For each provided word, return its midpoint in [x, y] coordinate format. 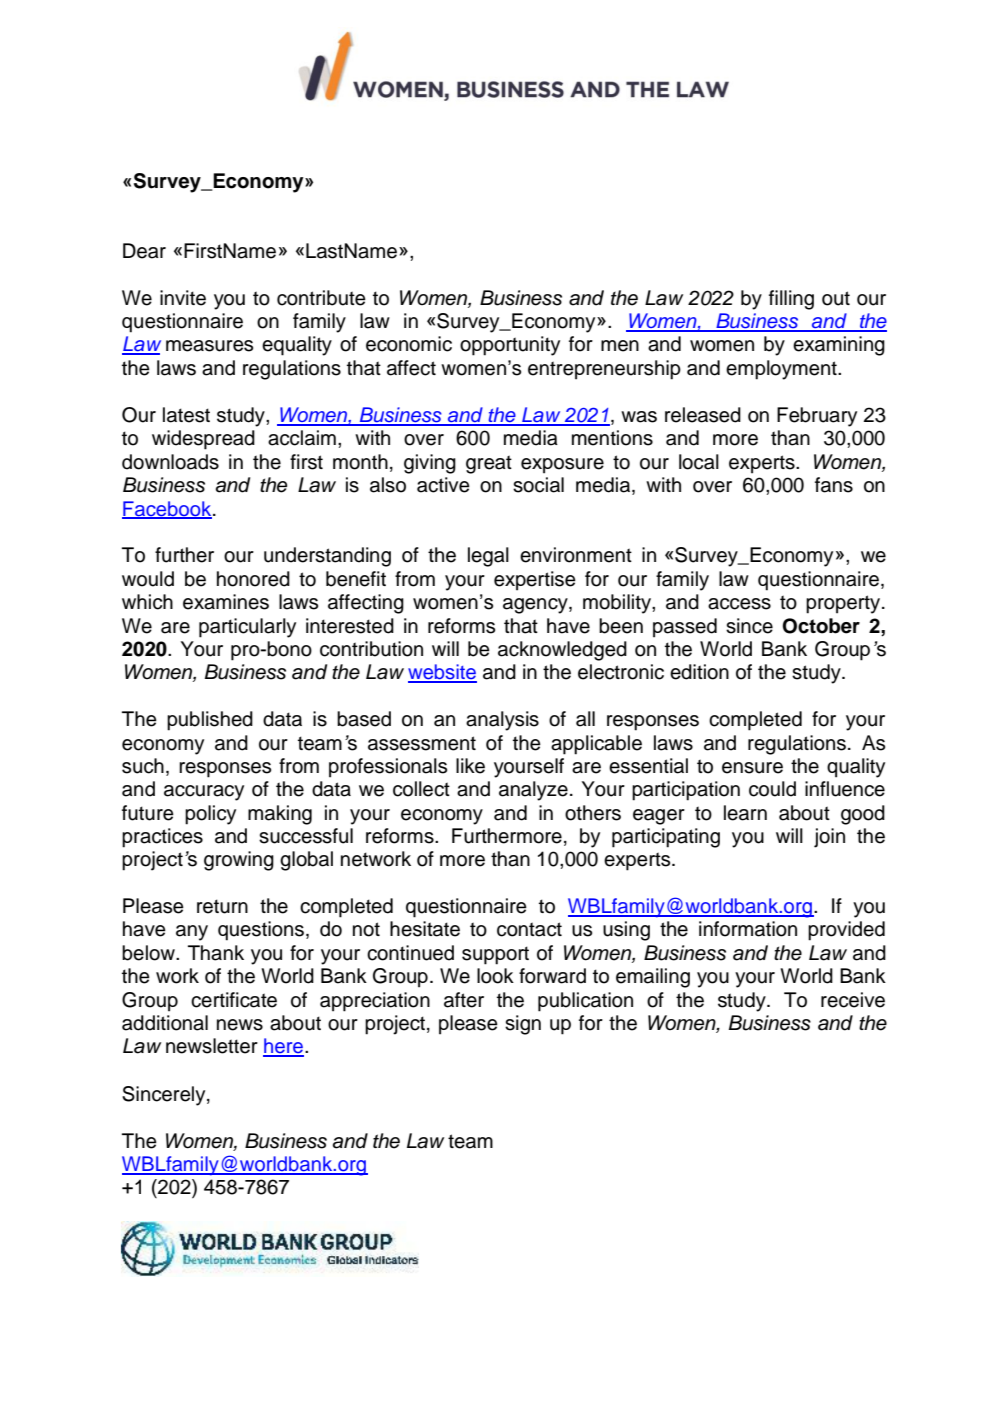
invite [183, 298]
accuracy [204, 793]
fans [834, 485]
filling [791, 300]
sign [523, 1025]
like [470, 766]
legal [488, 557]
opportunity [510, 346]
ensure [752, 768]
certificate [234, 1000]
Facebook [168, 509]
